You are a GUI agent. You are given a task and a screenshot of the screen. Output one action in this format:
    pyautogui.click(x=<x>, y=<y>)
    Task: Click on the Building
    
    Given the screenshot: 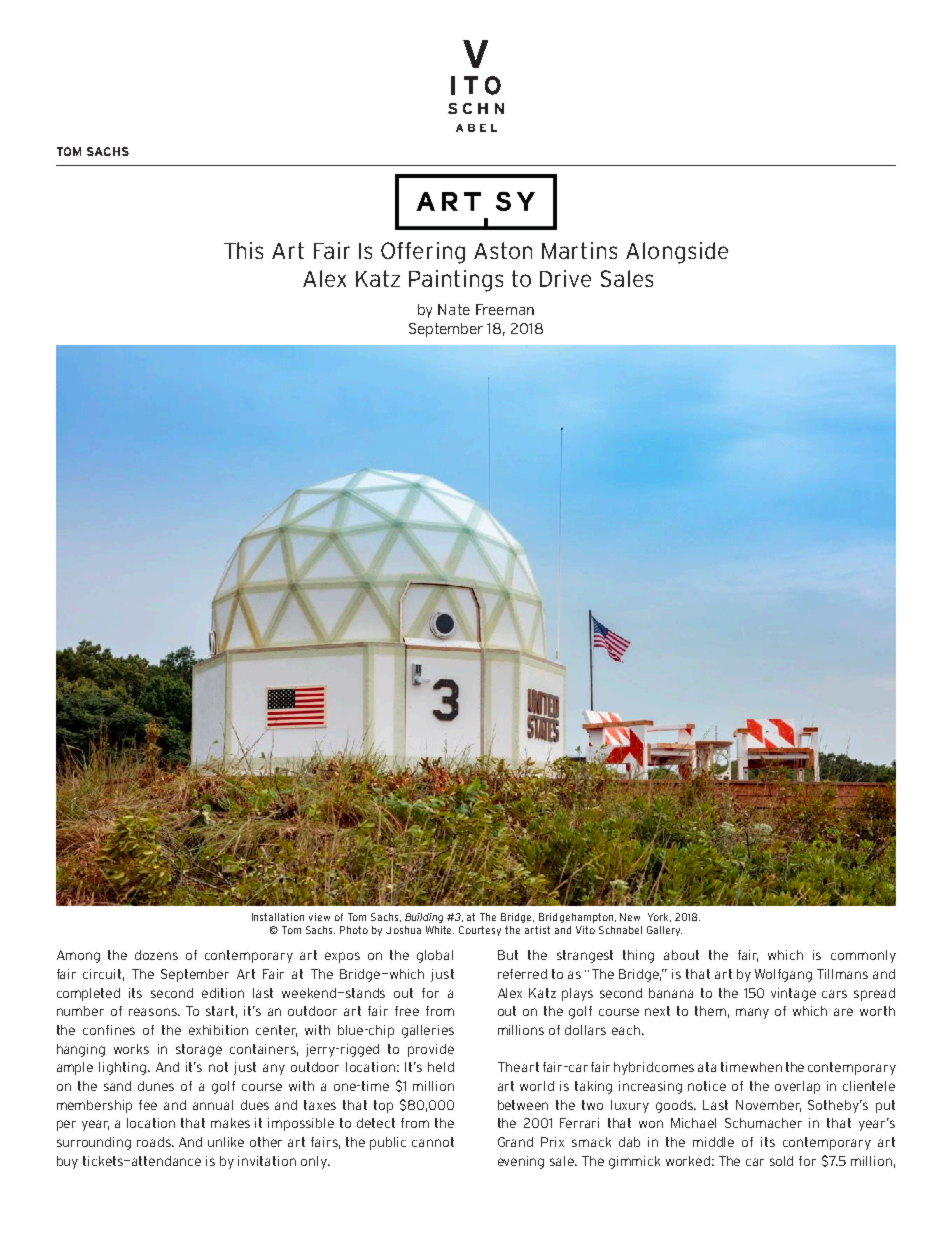 What is the action you would take?
    pyautogui.click(x=424, y=918)
